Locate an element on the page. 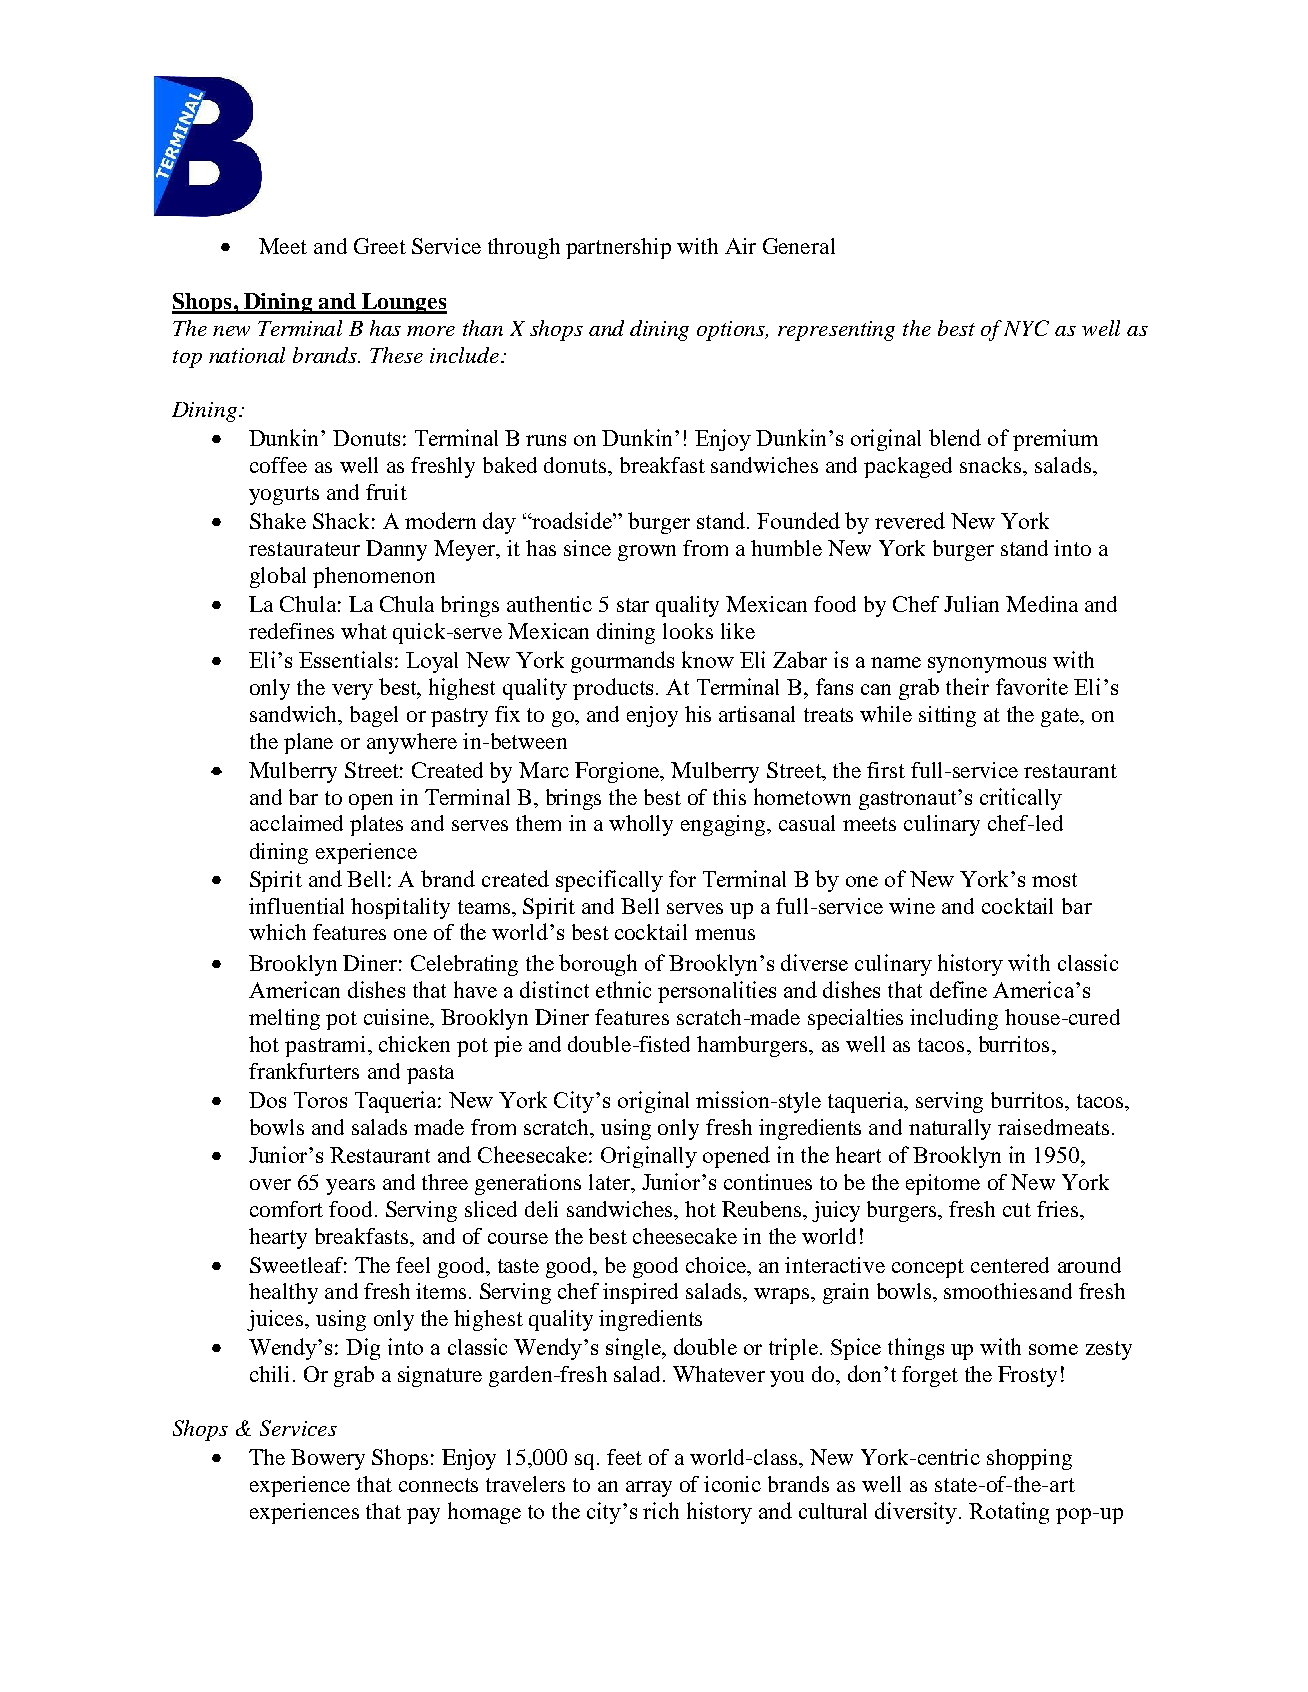  naturally is located at coordinates (950, 1129).
